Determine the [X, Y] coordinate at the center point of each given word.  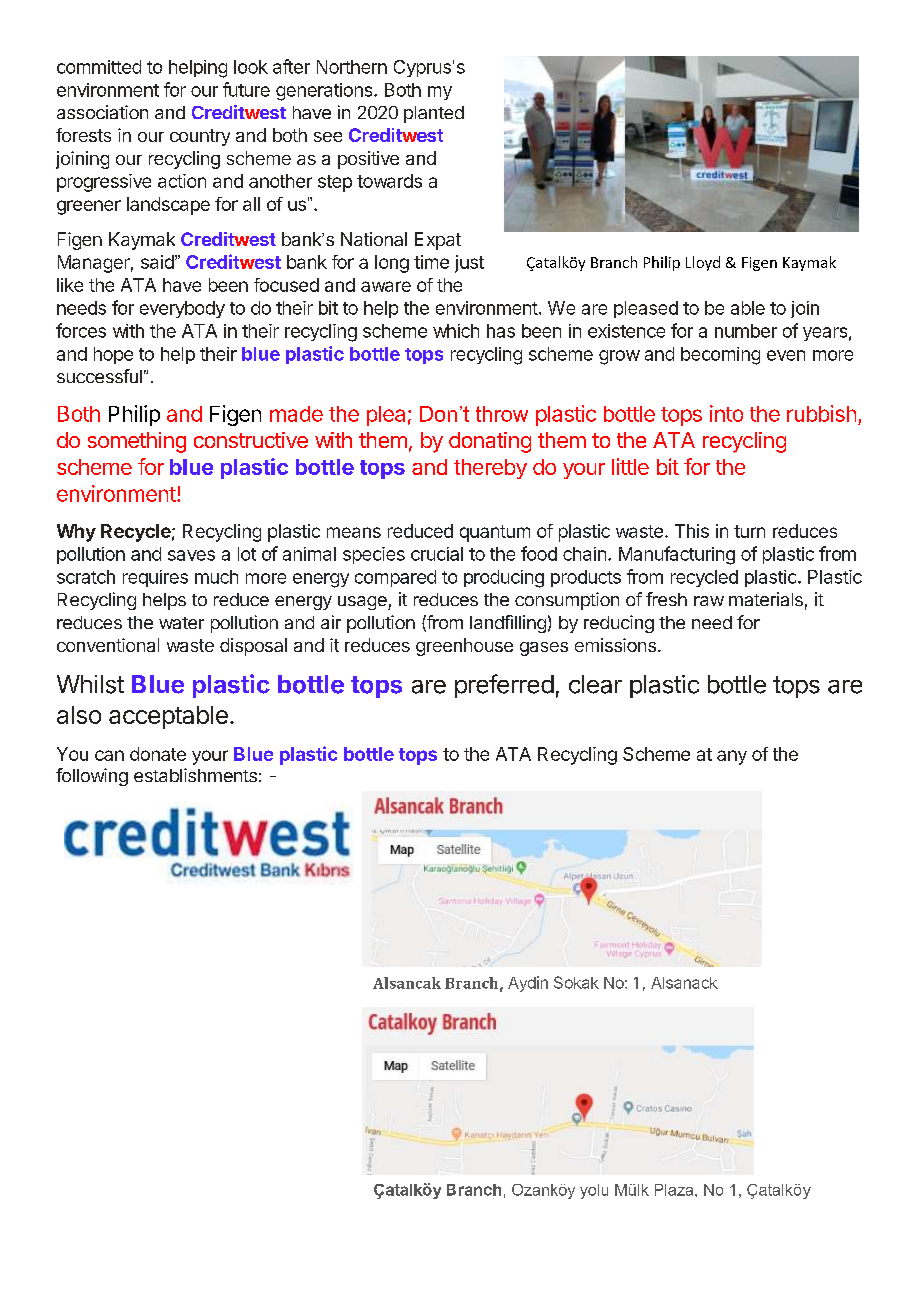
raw [709, 601]
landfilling [508, 624]
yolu [594, 1191]
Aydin [528, 984]
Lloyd [703, 263]
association [102, 112]
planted [434, 114]
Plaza [675, 1190]
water [181, 623]
